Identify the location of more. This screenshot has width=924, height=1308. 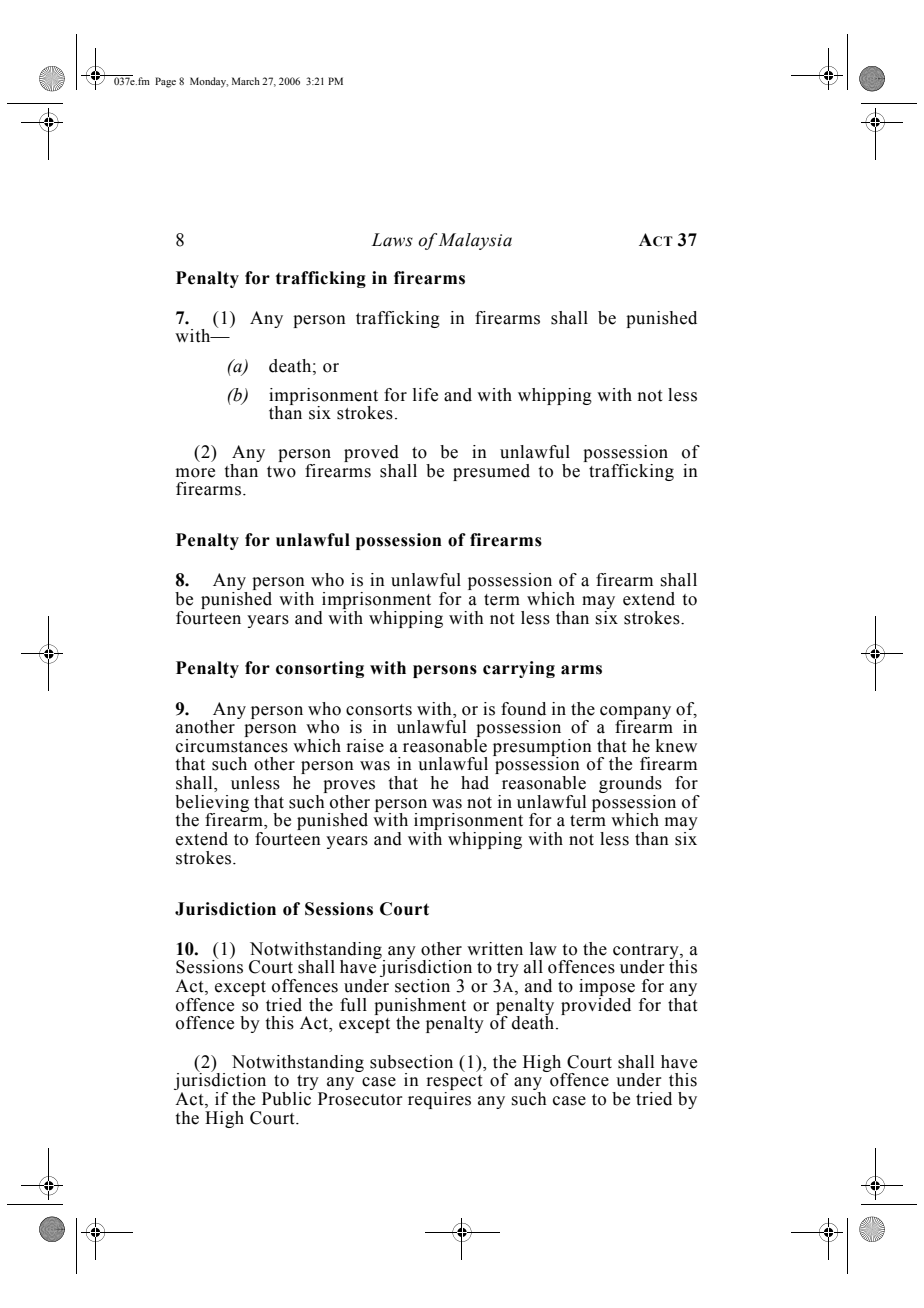
(195, 473).
